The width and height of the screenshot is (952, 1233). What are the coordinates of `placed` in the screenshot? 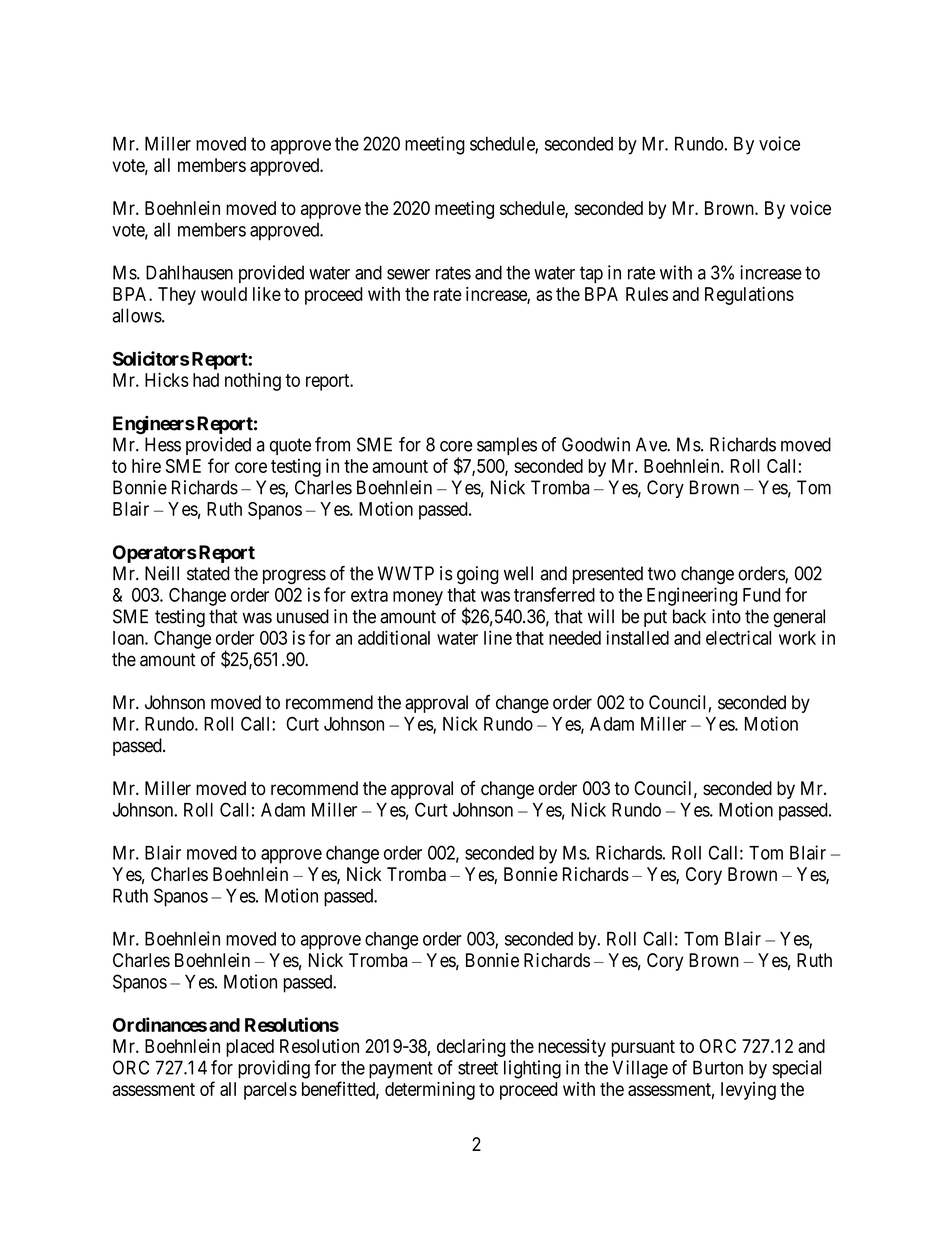 It's located at (250, 1048).
